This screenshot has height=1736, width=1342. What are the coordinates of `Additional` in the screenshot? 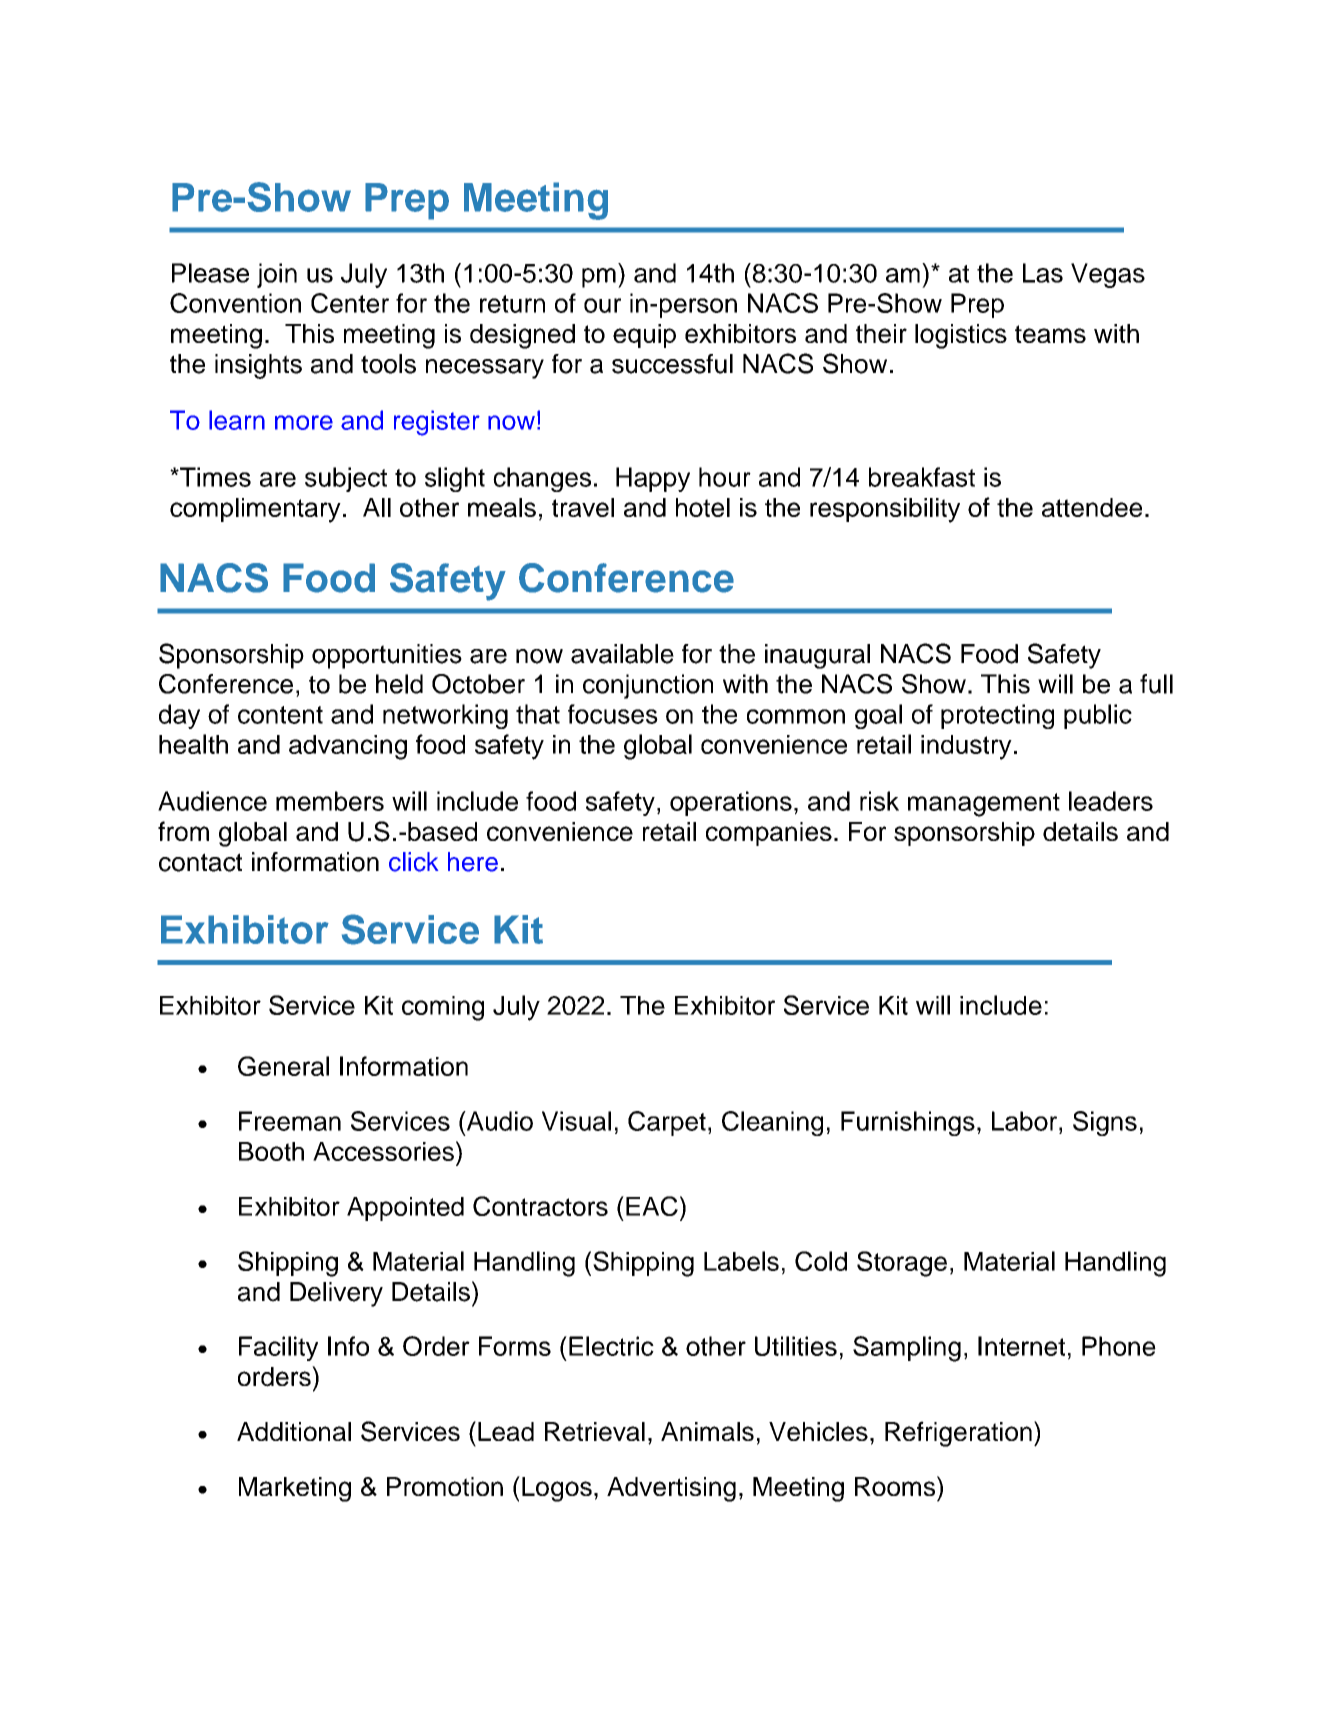 It's located at (294, 1431).
